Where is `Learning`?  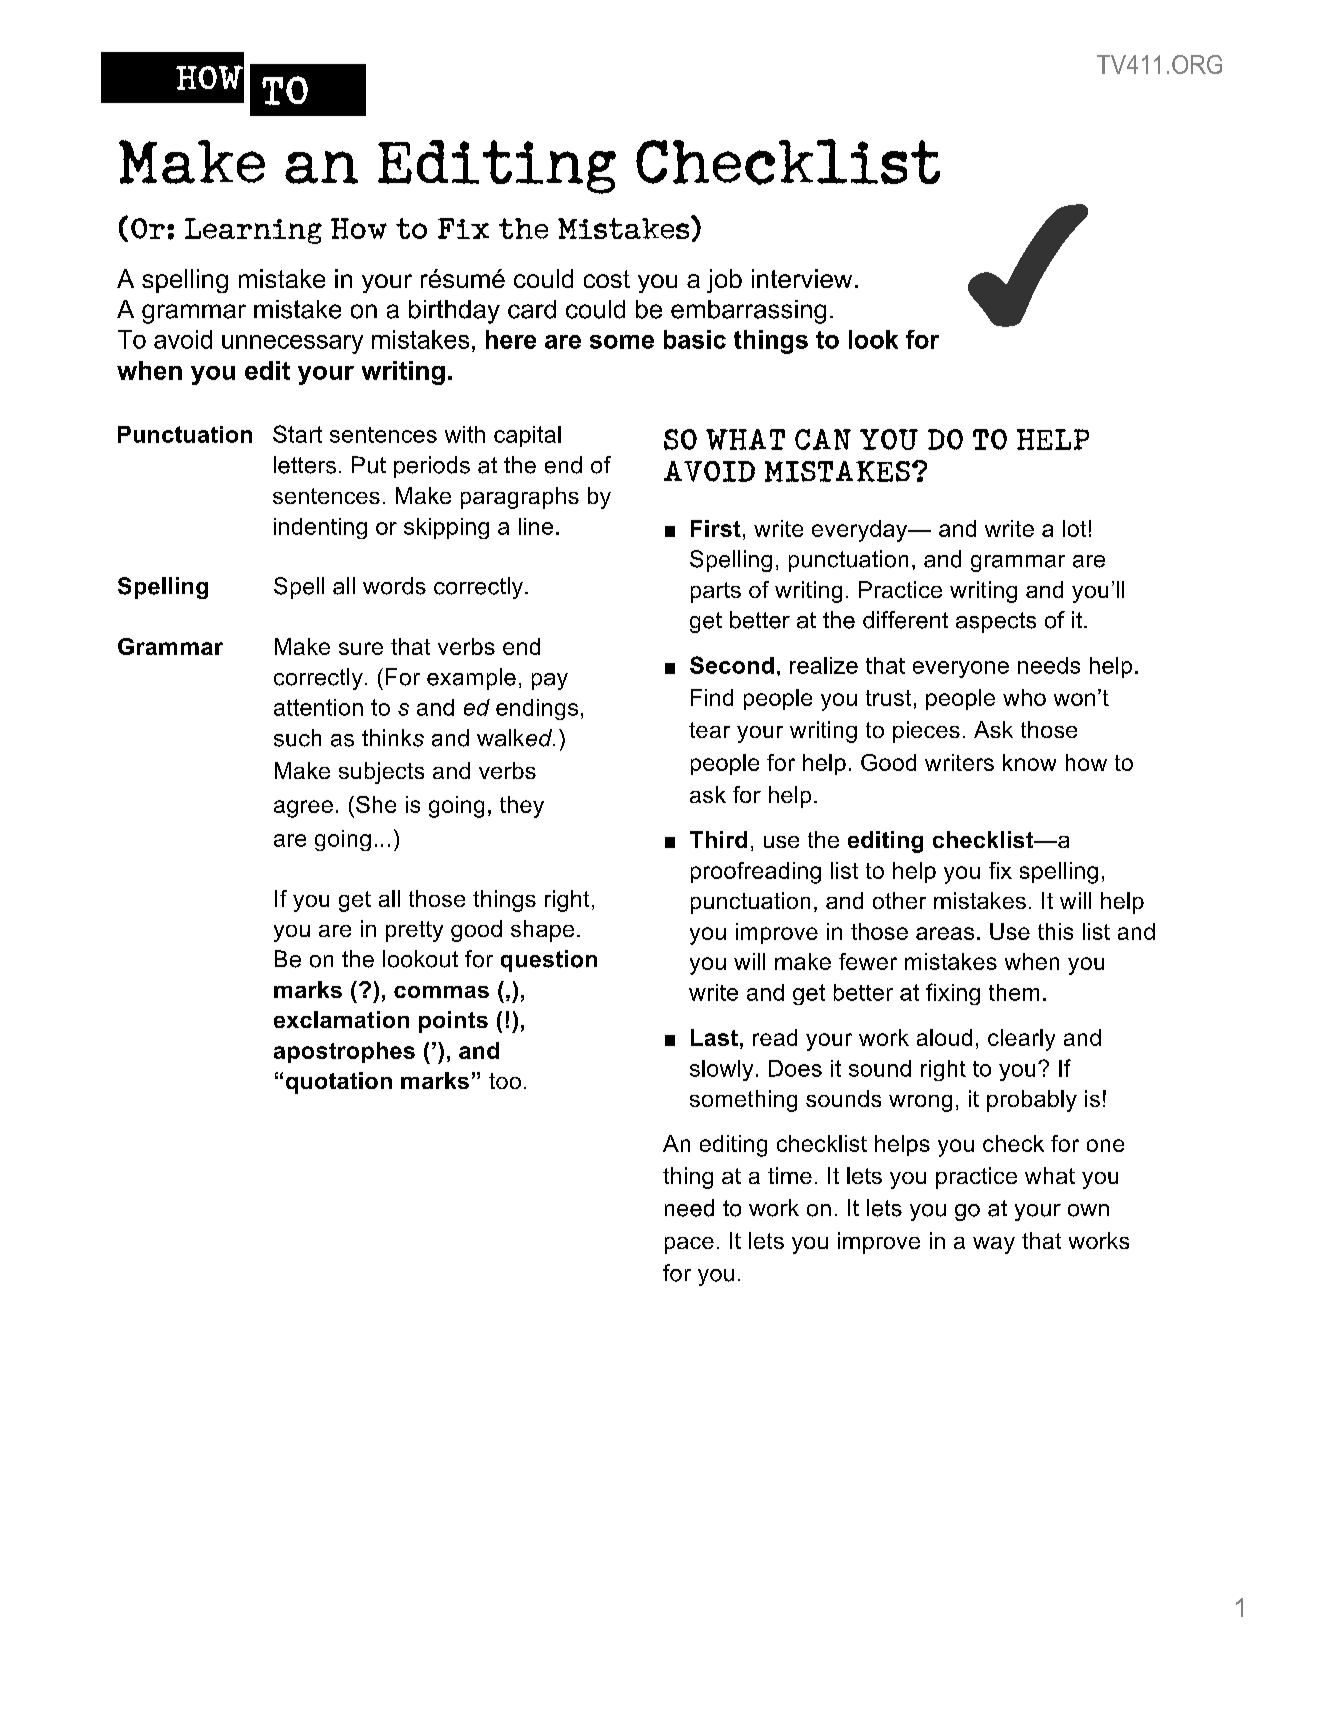 Learning is located at coordinates (253, 231).
